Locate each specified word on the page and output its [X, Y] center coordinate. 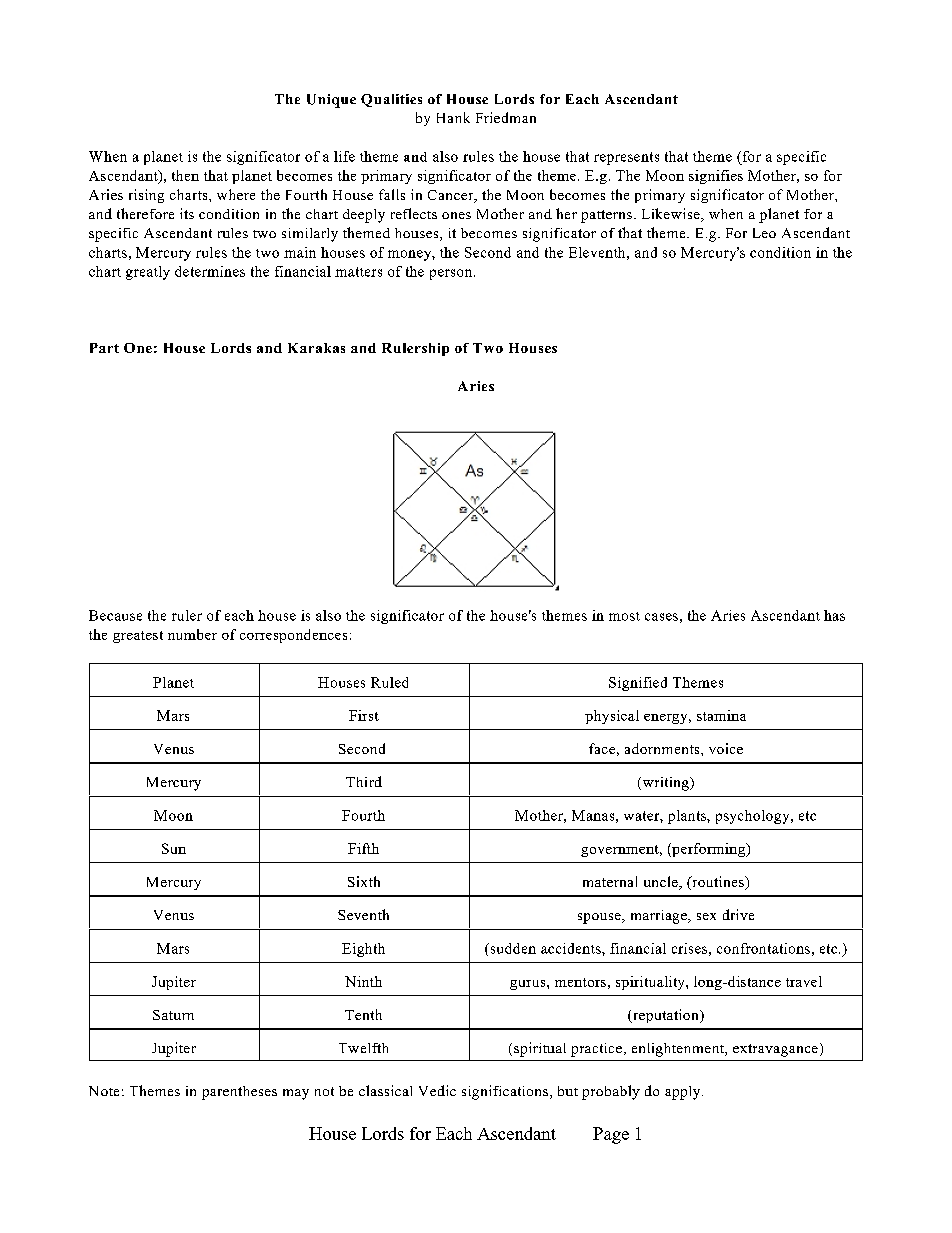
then [185, 175]
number [192, 634]
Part [104, 348]
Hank [453, 117]
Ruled [389, 682]
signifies [716, 177]
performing [708, 850]
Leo [764, 233]
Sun [174, 848]
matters [358, 272]
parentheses [239, 1093]
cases [661, 617]
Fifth [363, 848]
